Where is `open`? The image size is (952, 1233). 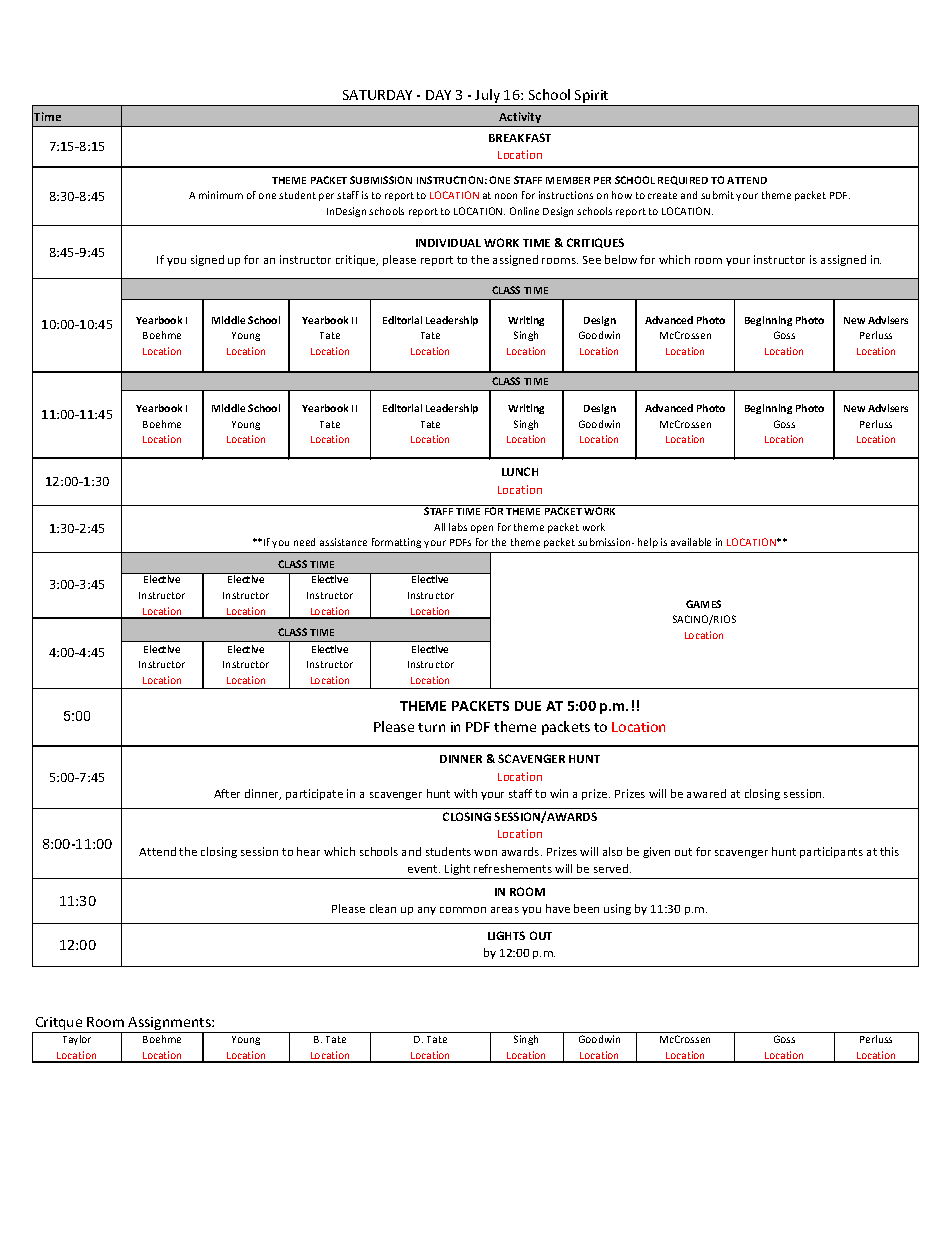 open is located at coordinates (482, 529).
